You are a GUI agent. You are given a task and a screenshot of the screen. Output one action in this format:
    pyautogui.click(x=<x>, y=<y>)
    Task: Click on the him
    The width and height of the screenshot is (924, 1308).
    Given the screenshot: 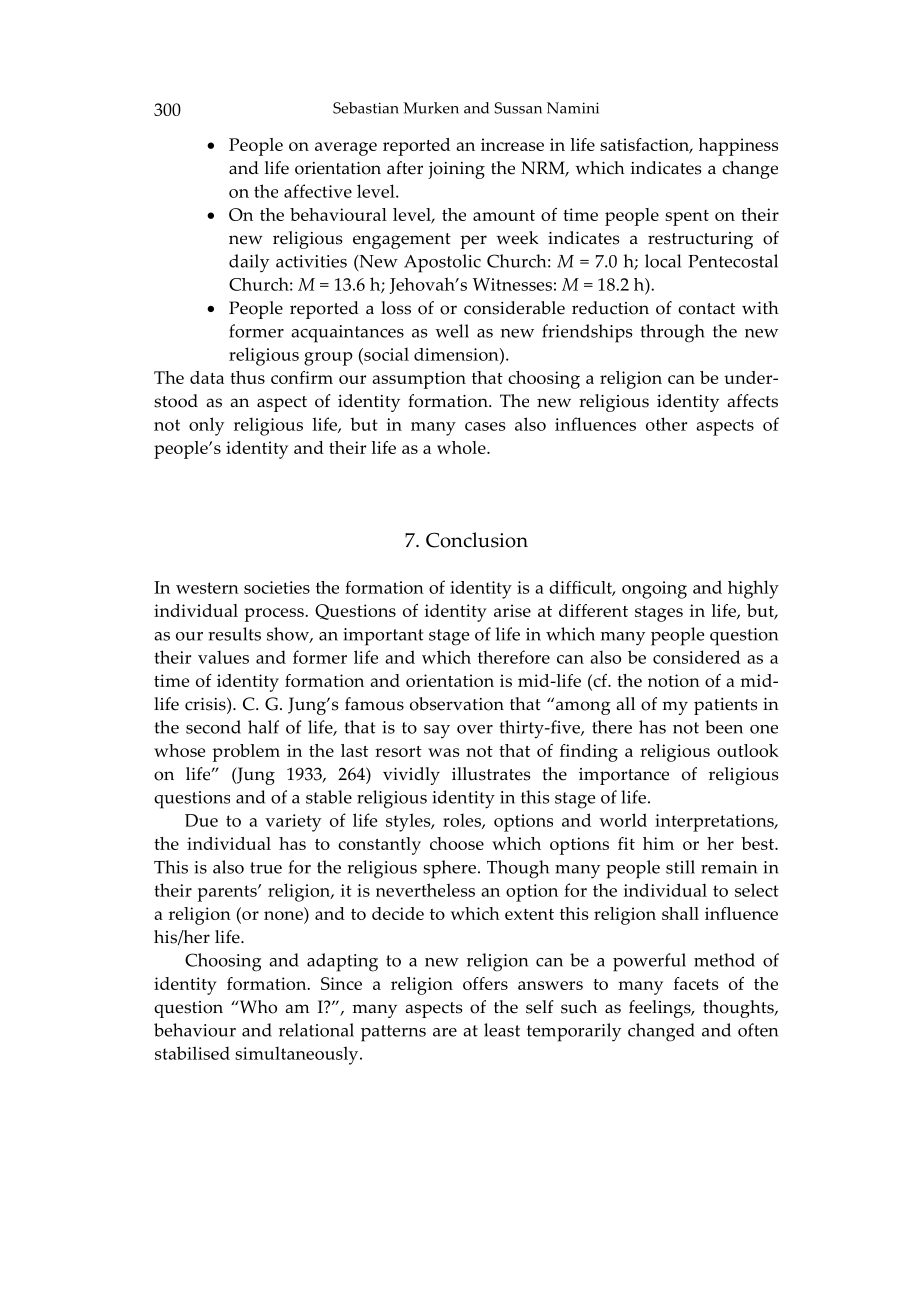 What is the action you would take?
    pyautogui.click(x=658, y=843)
